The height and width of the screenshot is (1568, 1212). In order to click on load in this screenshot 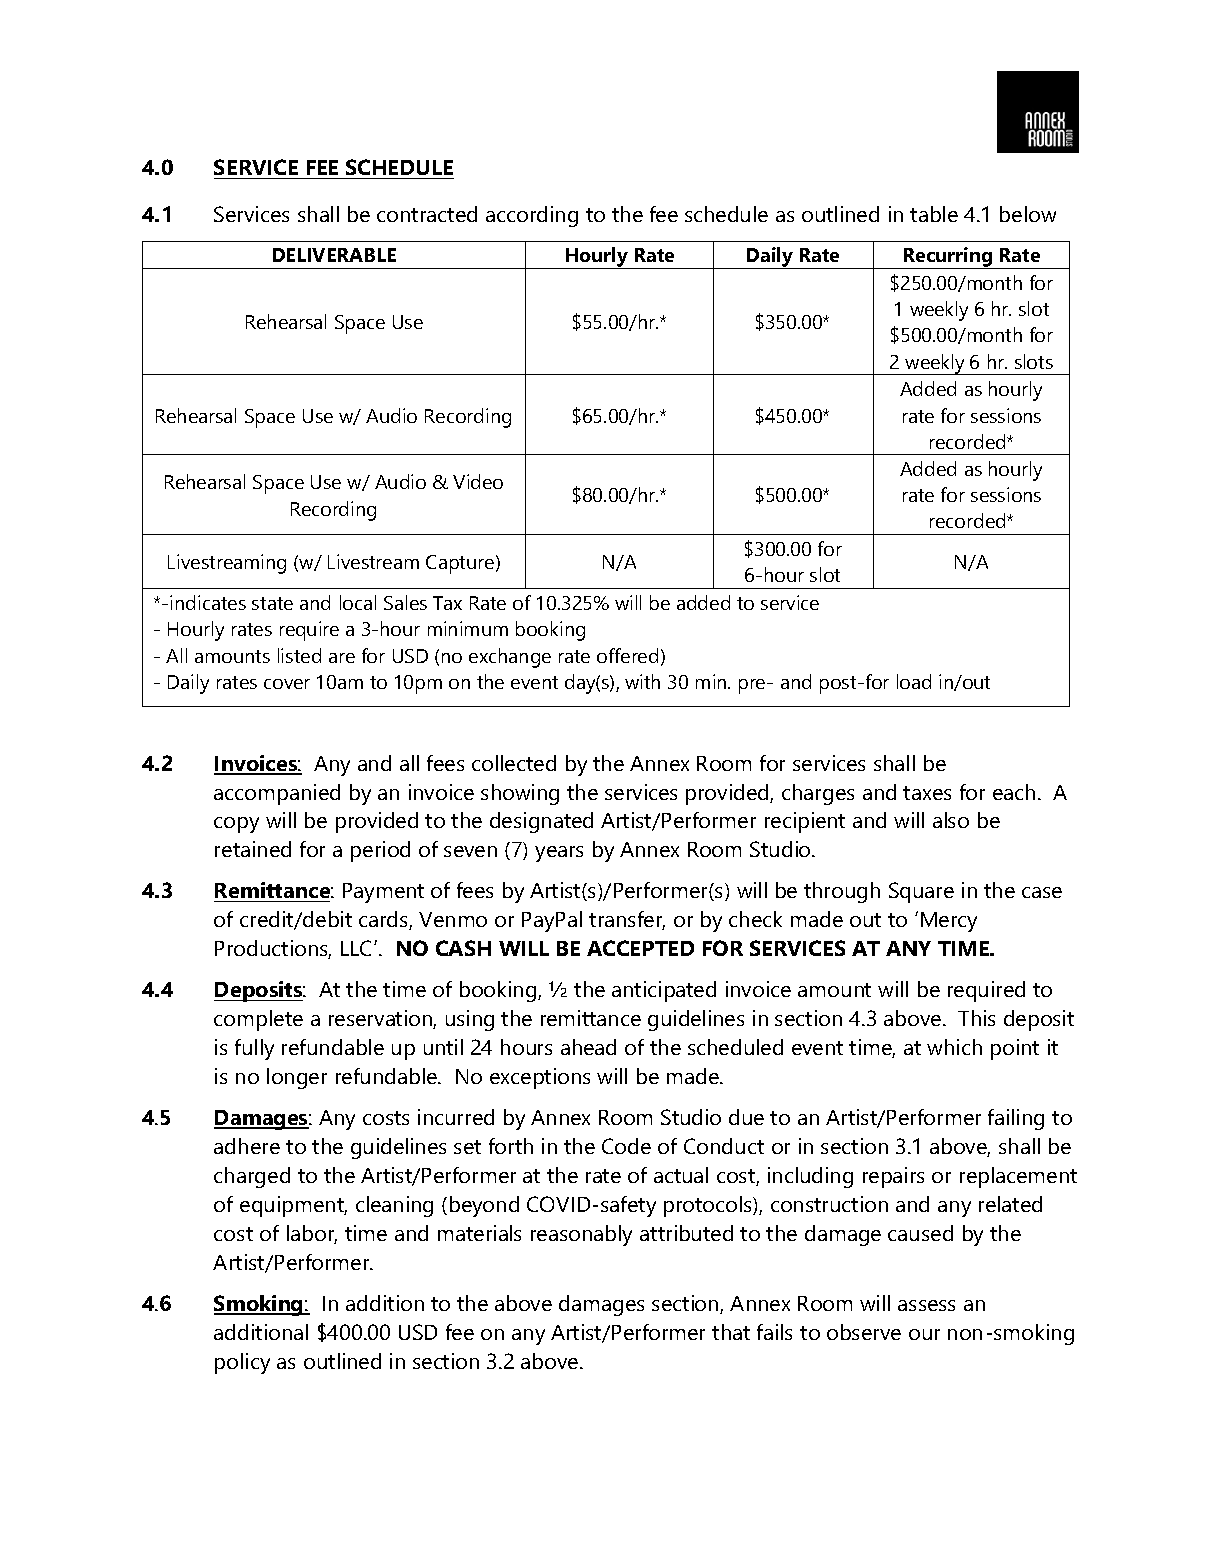, I will do `click(914, 681)`.
